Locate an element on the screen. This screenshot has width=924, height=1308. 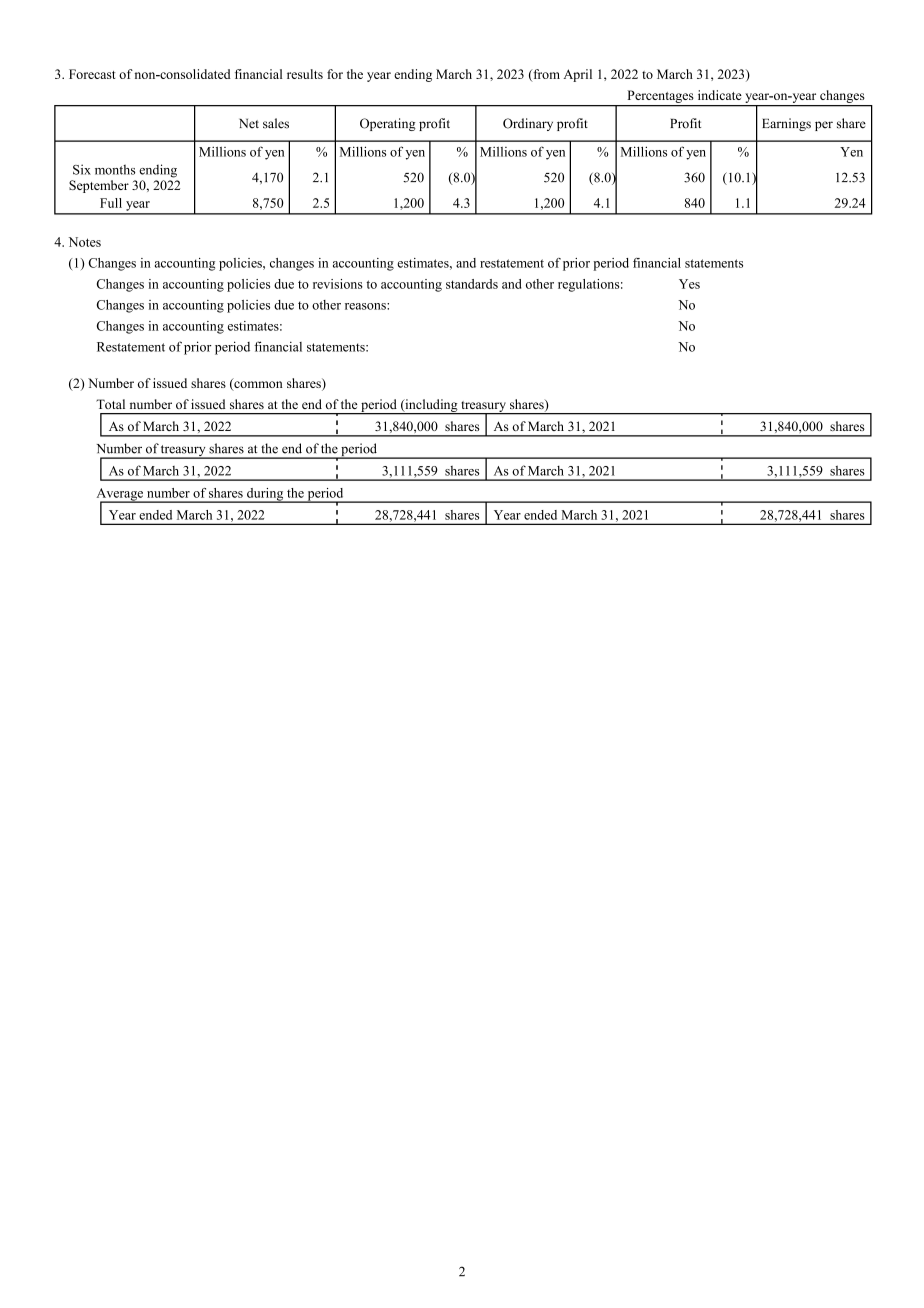
Operating is located at coordinates (388, 124).
